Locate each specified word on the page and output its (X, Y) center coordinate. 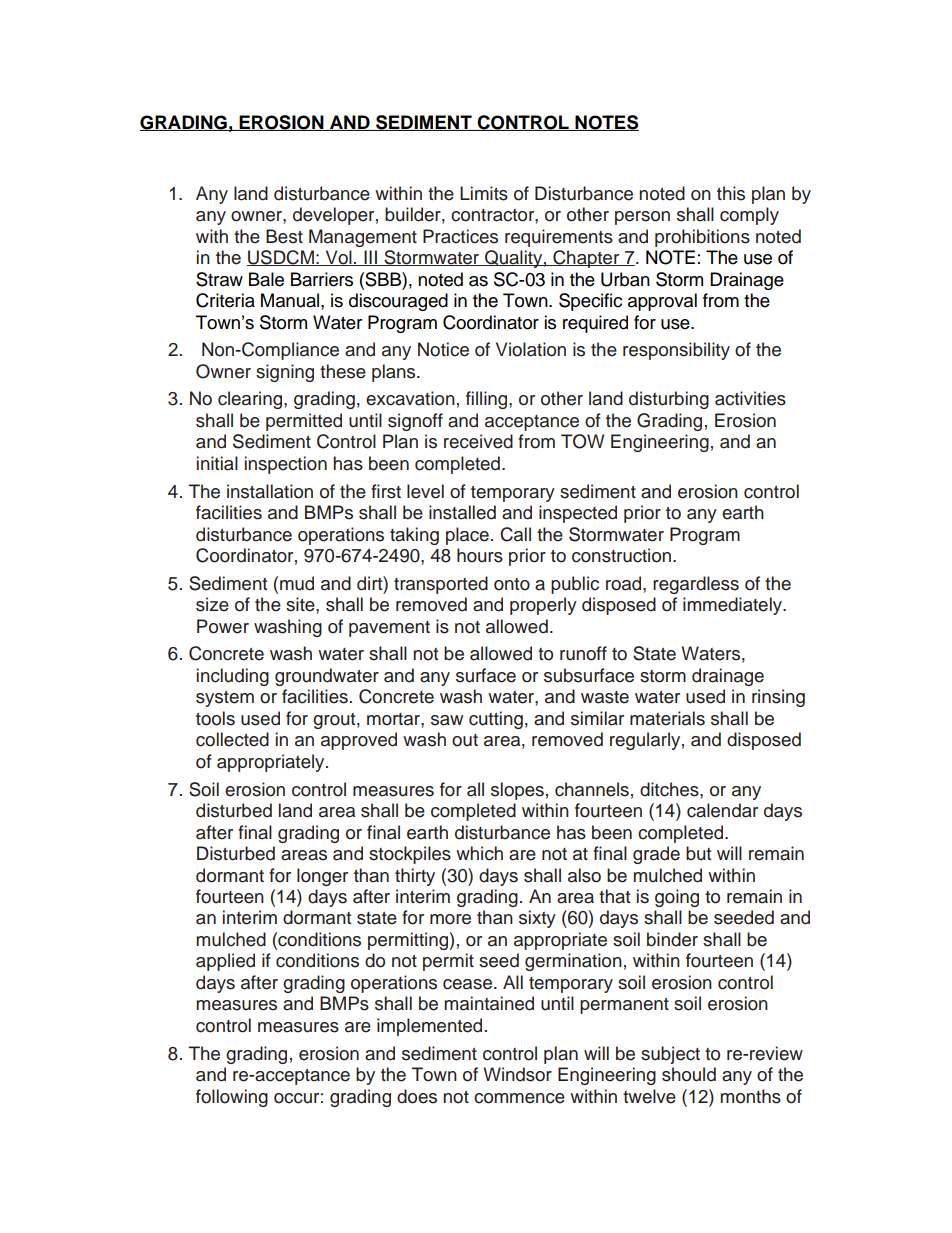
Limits (484, 193)
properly (543, 606)
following (232, 1098)
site (301, 604)
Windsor (517, 1074)
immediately (733, 606)
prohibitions (702, 238)
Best (284, 236)
